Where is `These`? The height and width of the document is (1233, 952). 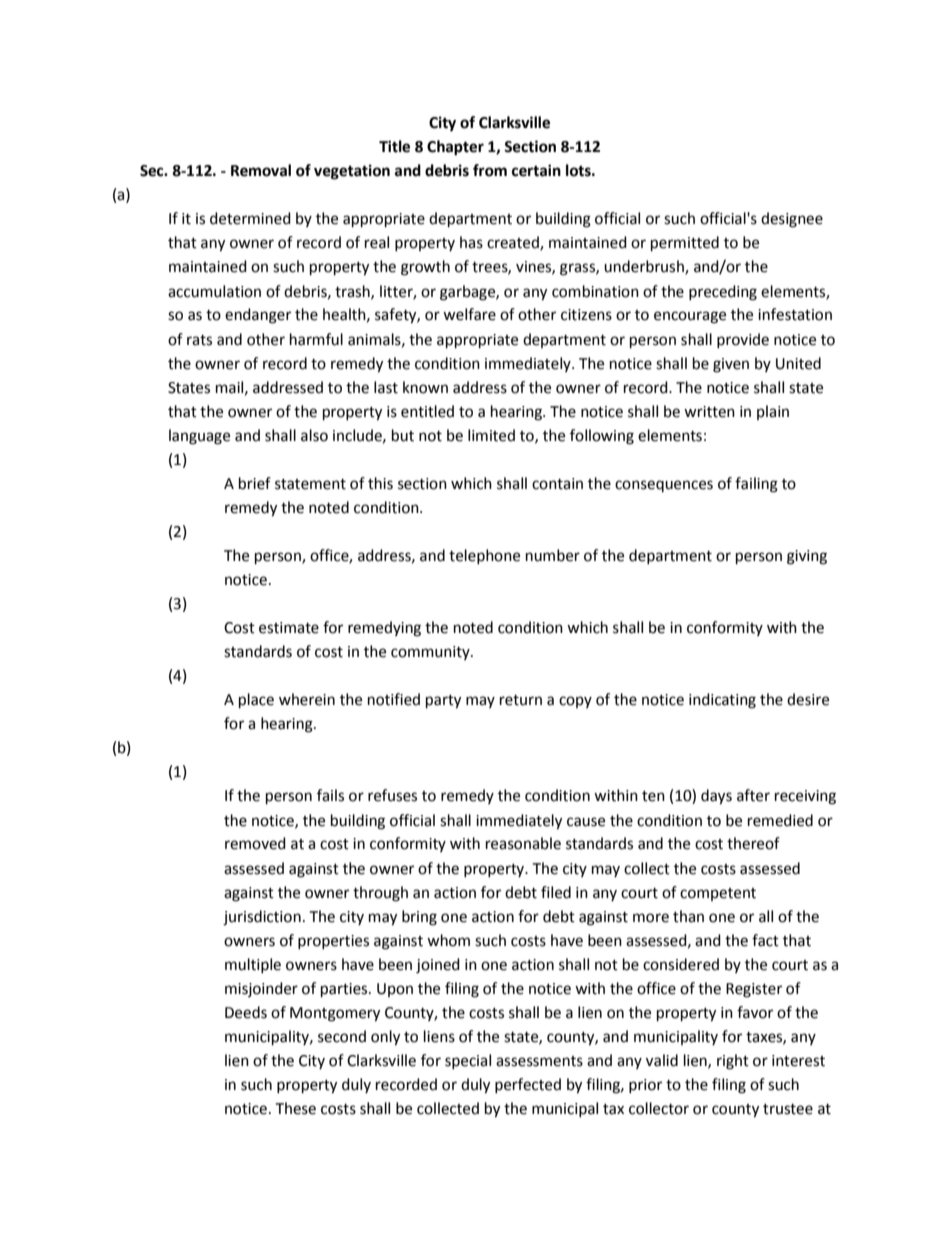 These is located at coordinates (295, 1108).
